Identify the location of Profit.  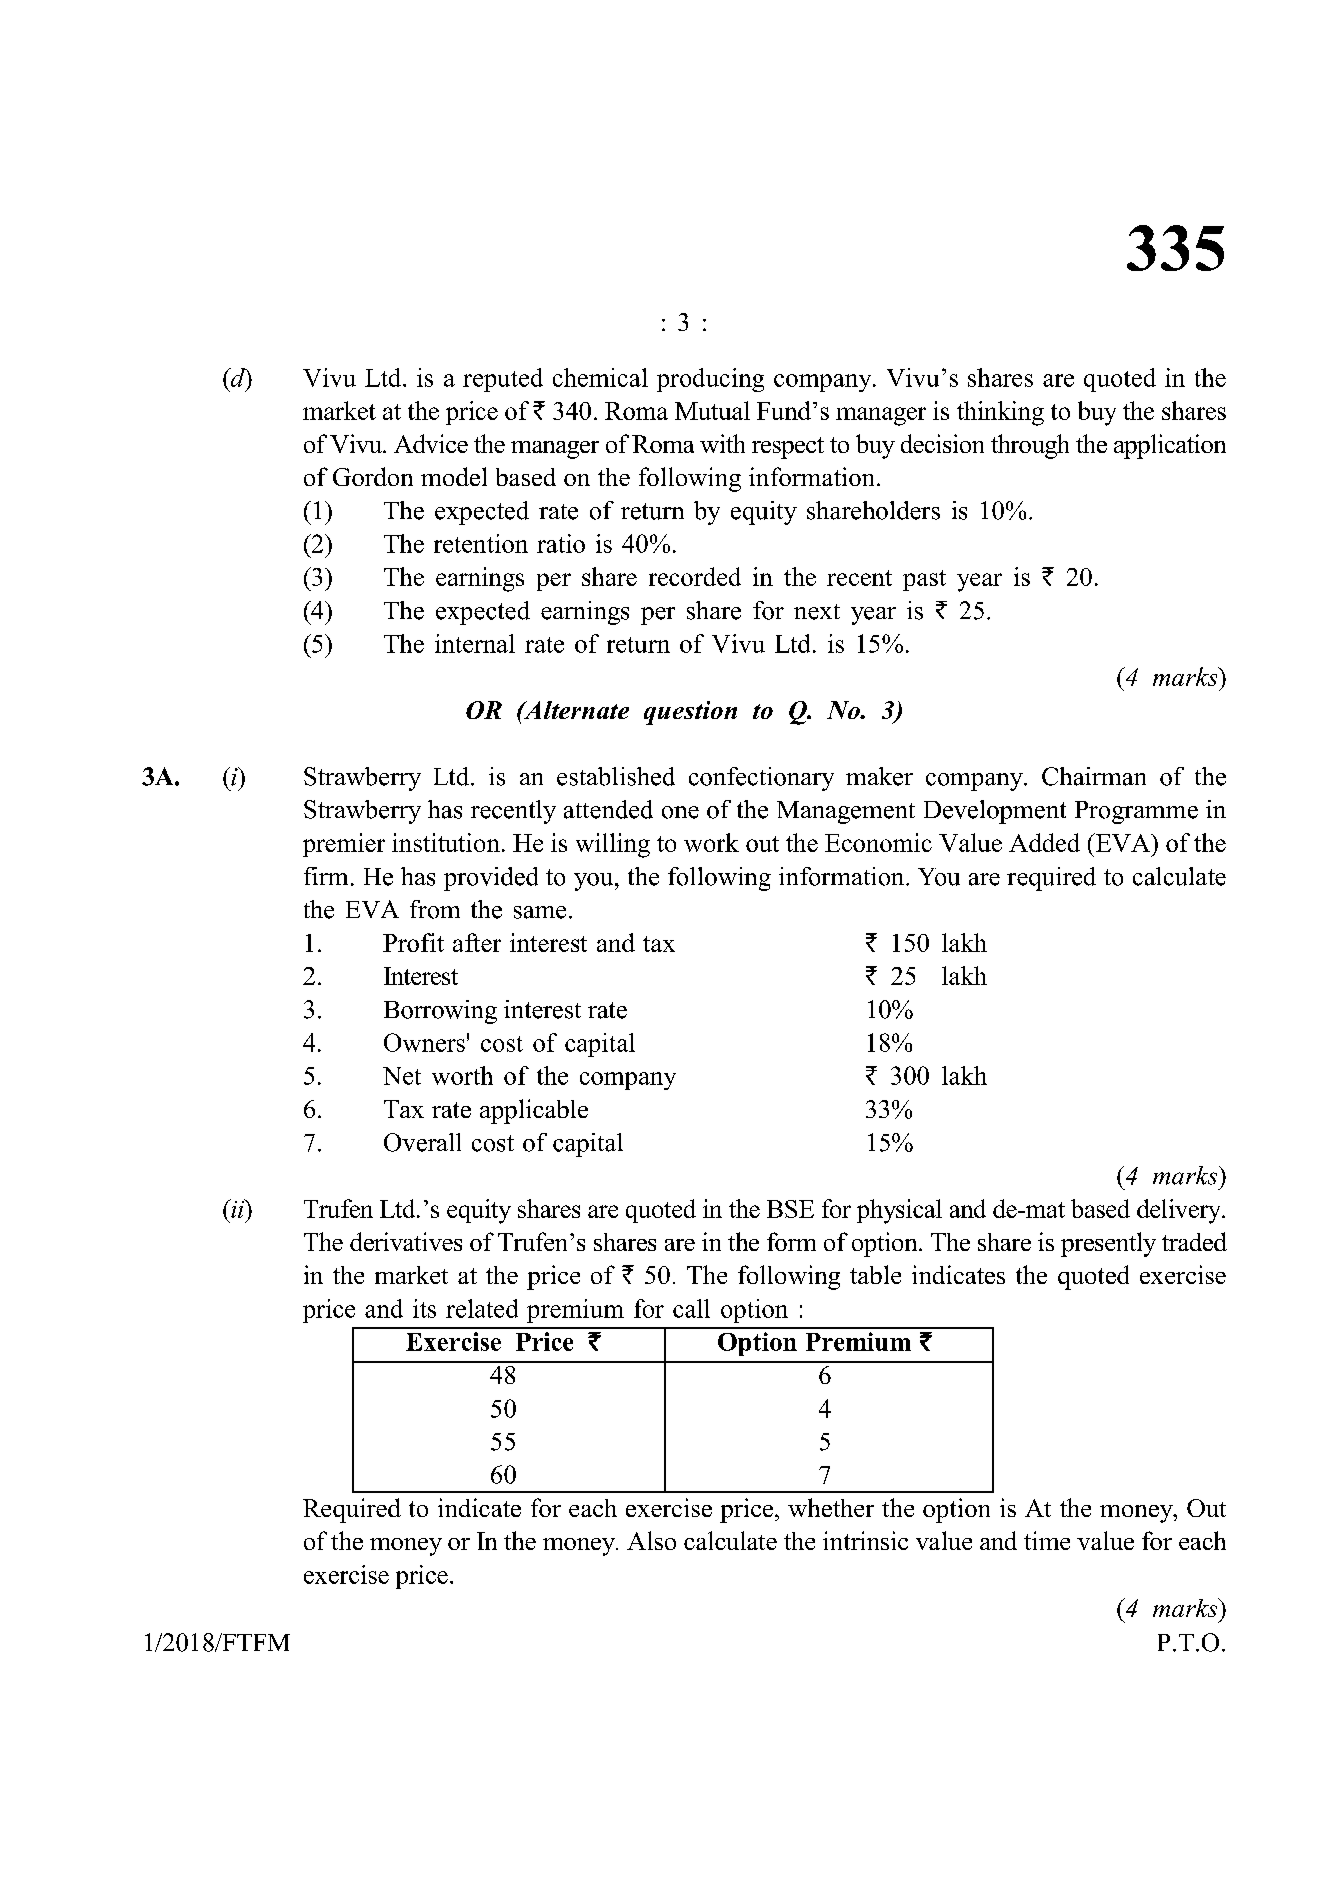
(413, 942).
